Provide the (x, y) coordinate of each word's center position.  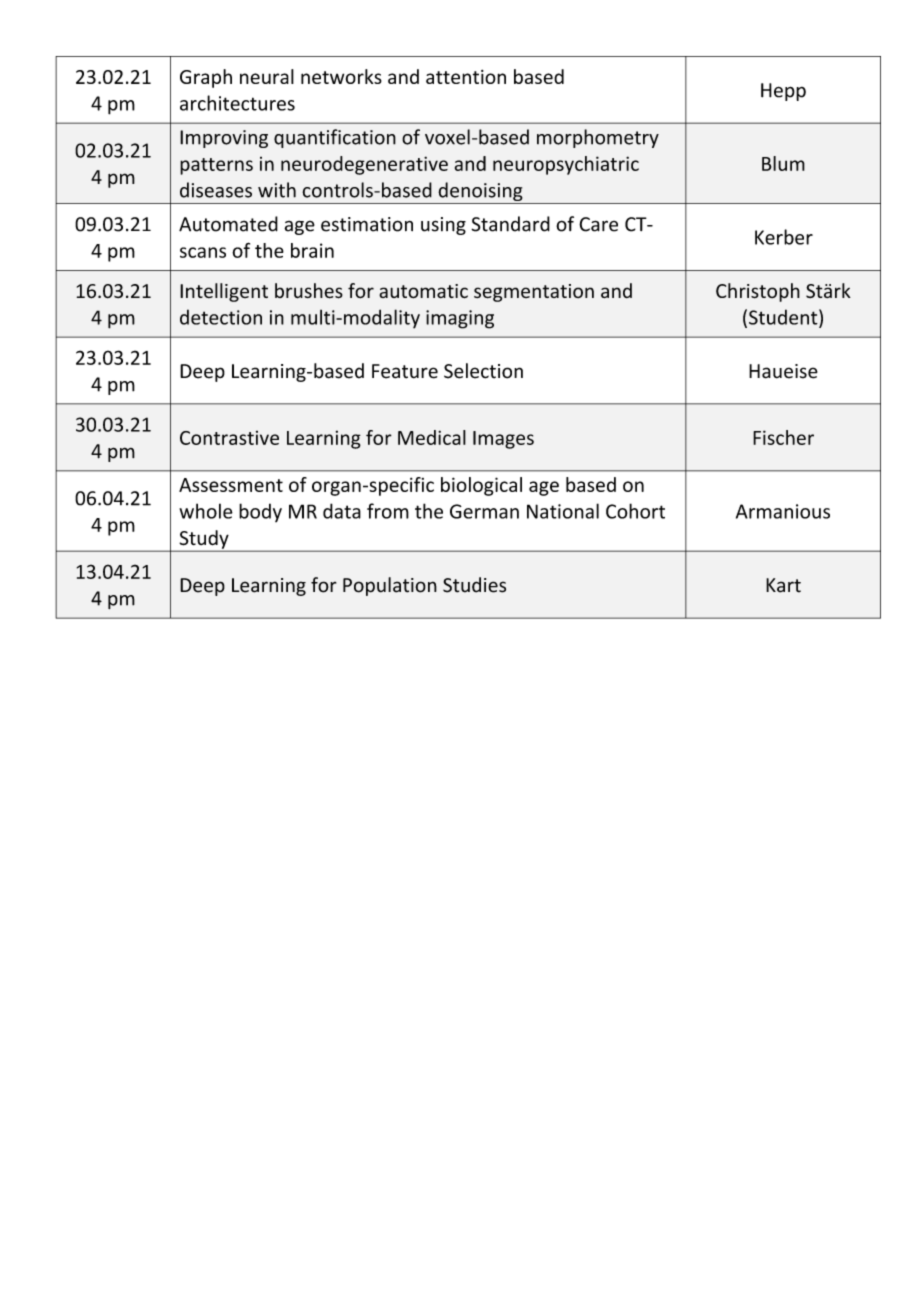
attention (466, 77)
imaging (460, 319)
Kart (783, 585)
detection (221, 317)
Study (204, 540)
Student (784, 318)
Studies (474, 585)
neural (267, 76)
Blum (783, 163)
